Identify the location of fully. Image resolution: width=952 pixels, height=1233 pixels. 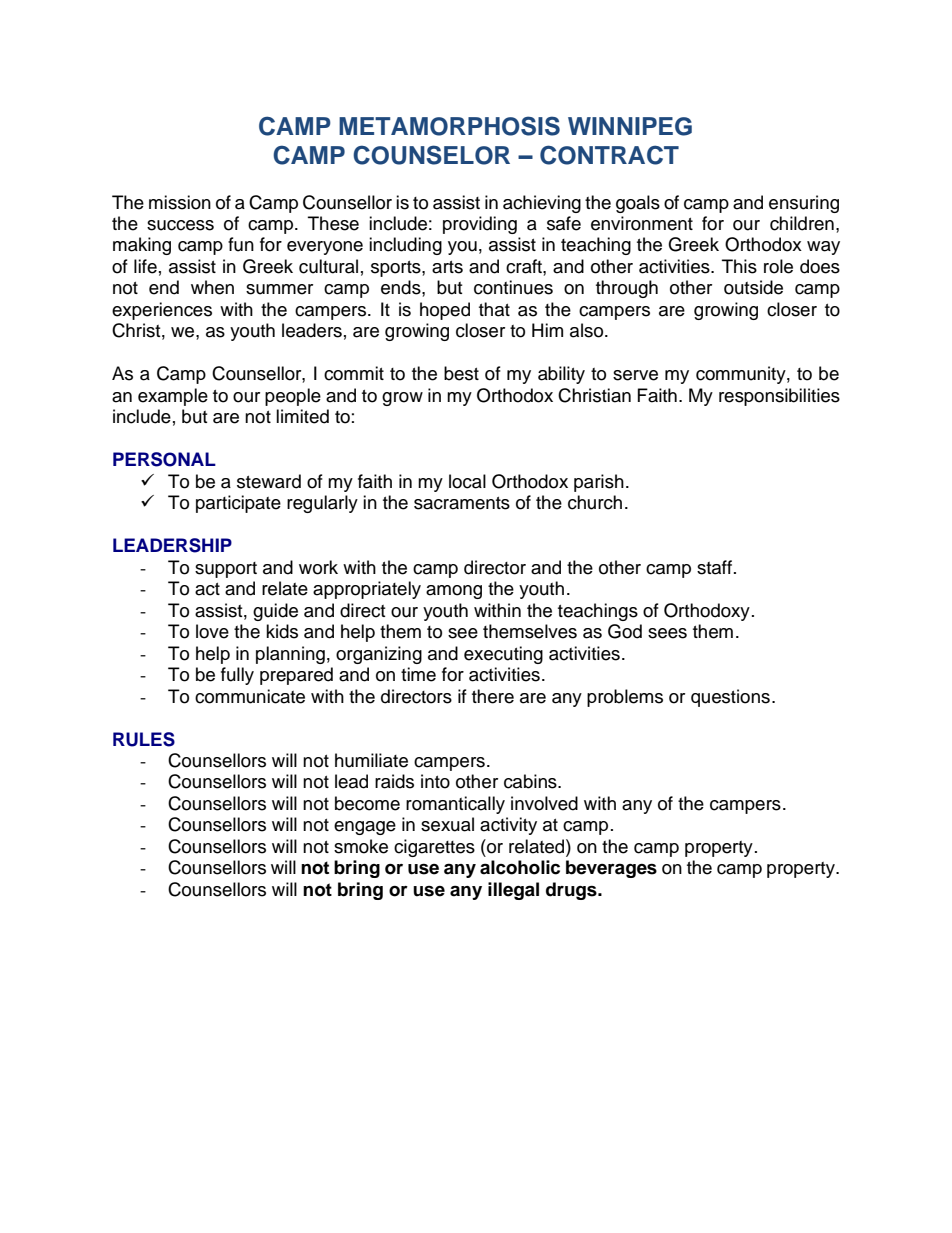
(237, 676).
